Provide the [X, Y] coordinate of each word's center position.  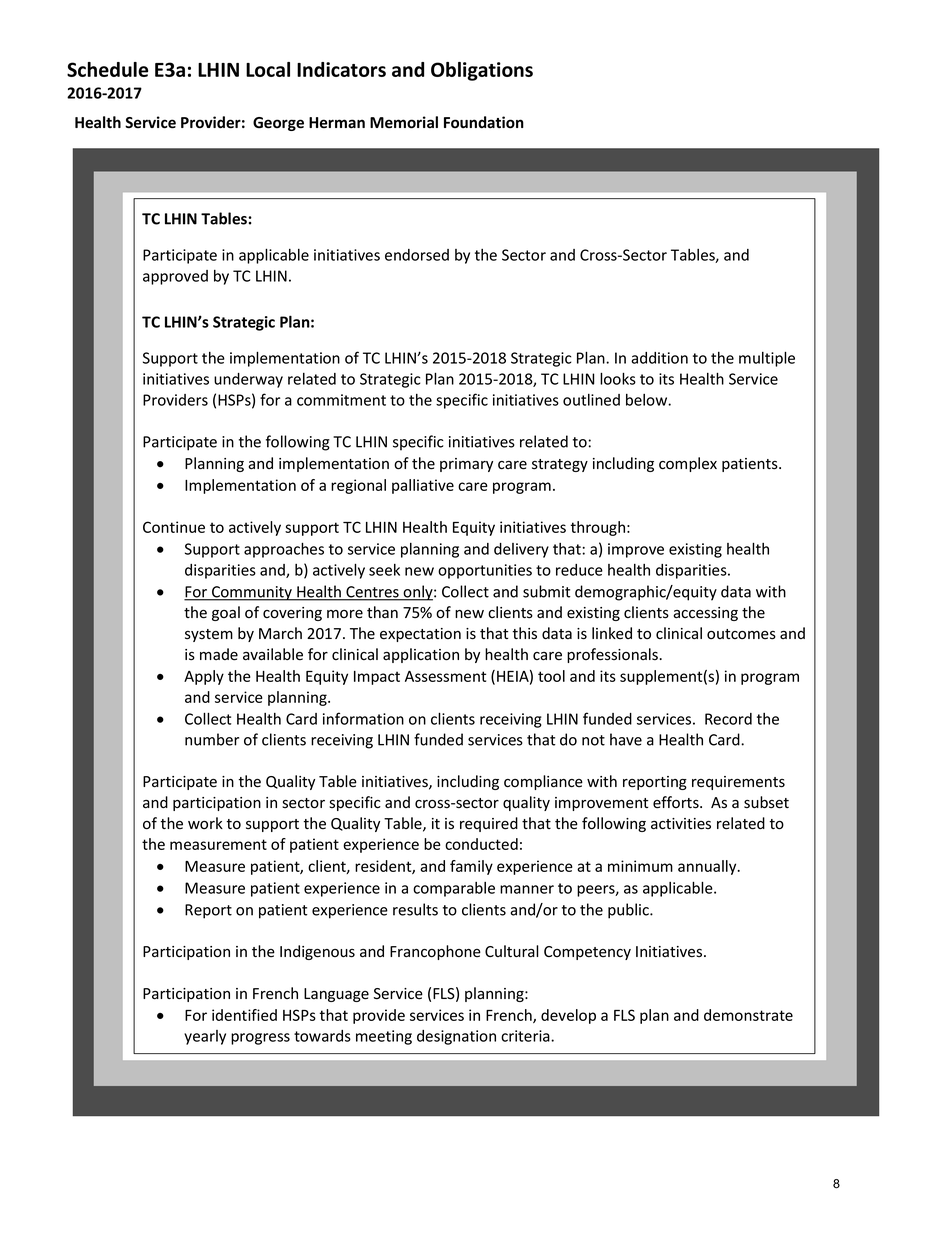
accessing [705, 614]
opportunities [485, 571]
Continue [174, 527]
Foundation [484, 122]
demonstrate [748, 1015]
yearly [205, 1037]
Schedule [107, 69]
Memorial [404, 122]
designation [456, 1037]
